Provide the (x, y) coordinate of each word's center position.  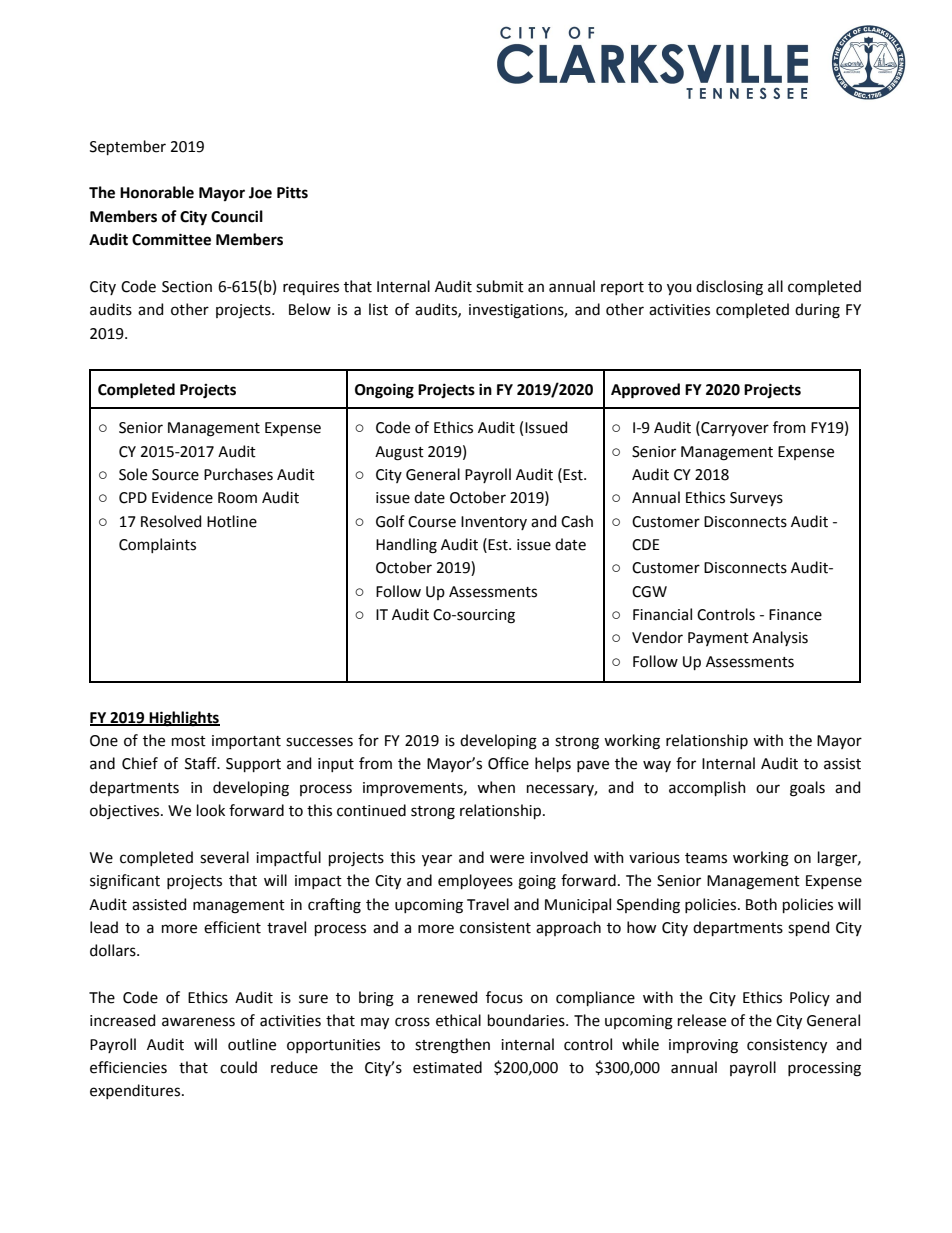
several (224, 857)
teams (706, 858)
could (238, 1067)
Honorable (157, 192)
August (399, 453)
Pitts (292, 192)
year (437, 860)
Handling (406, 546)
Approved (645, 391)
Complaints (157, 545)
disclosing (729, 288)
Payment (718, 639)
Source (175, 475)
